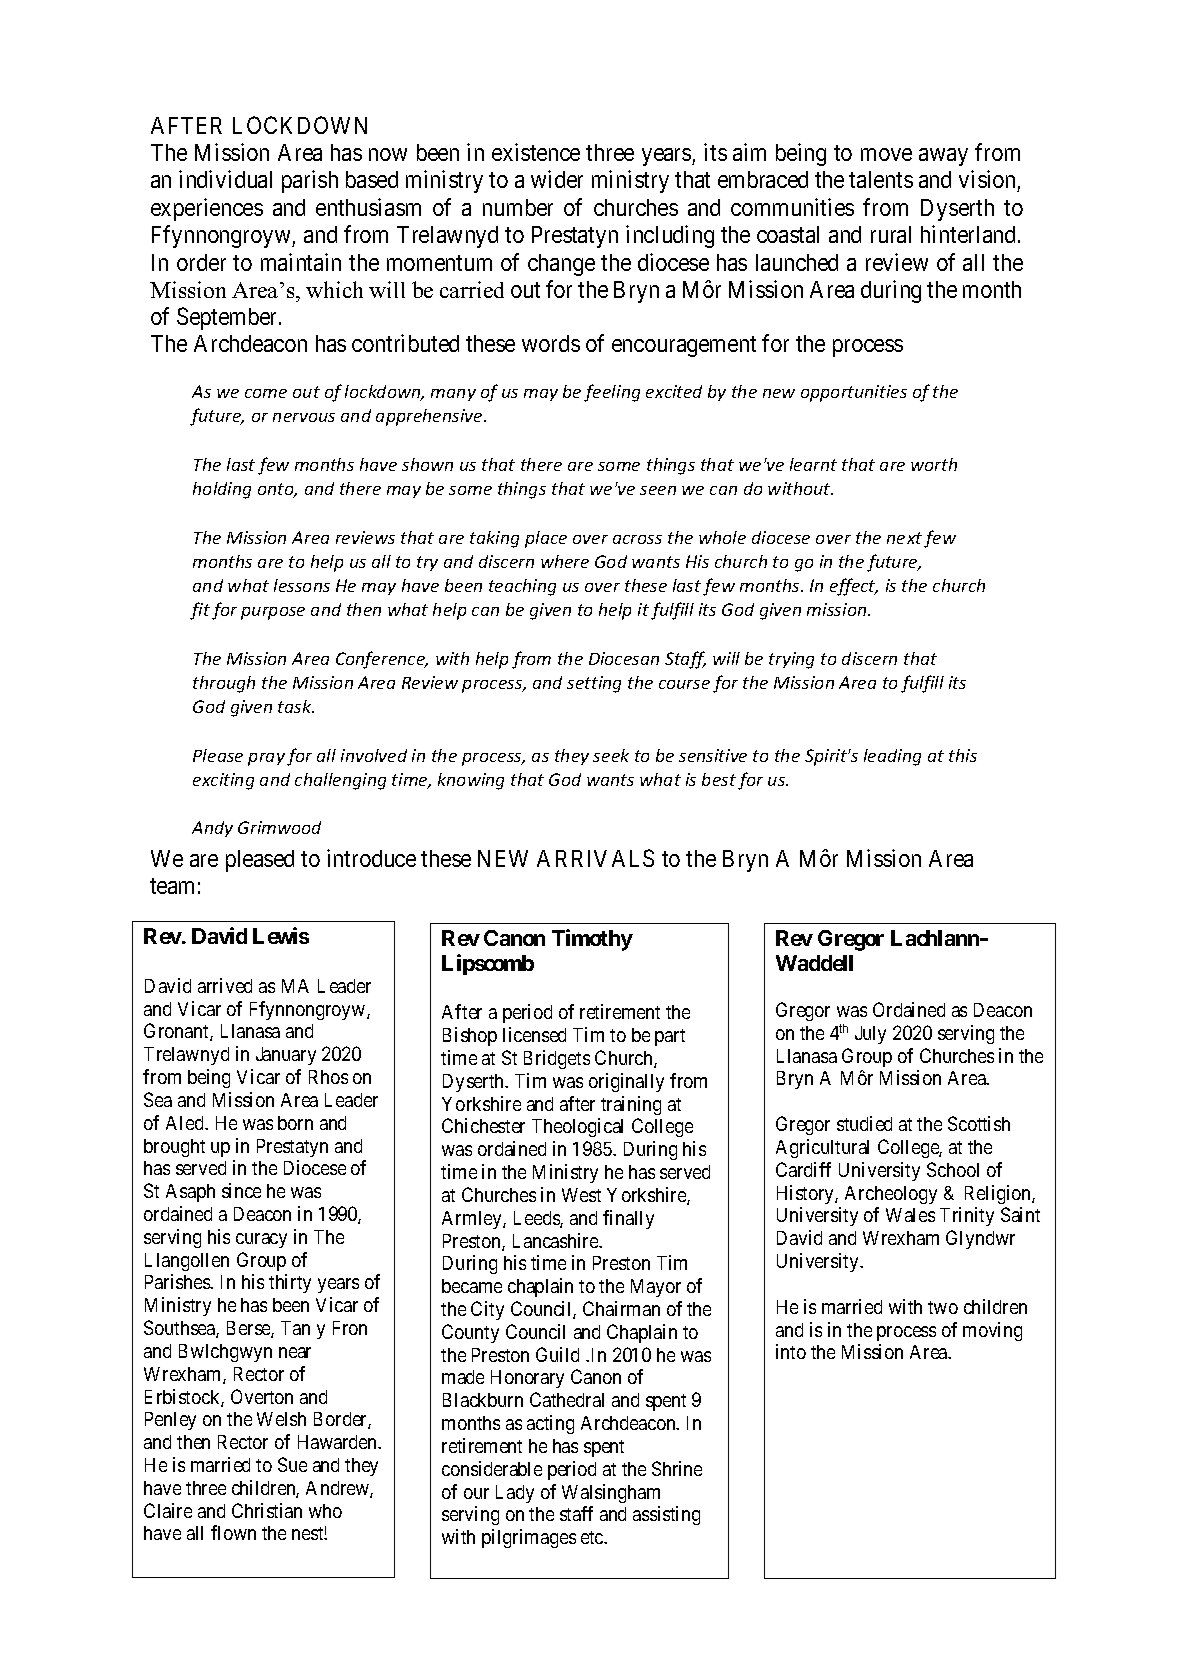 The height and width of the page is (1671, 1181). I want to click on West, so click(581, 1195).
